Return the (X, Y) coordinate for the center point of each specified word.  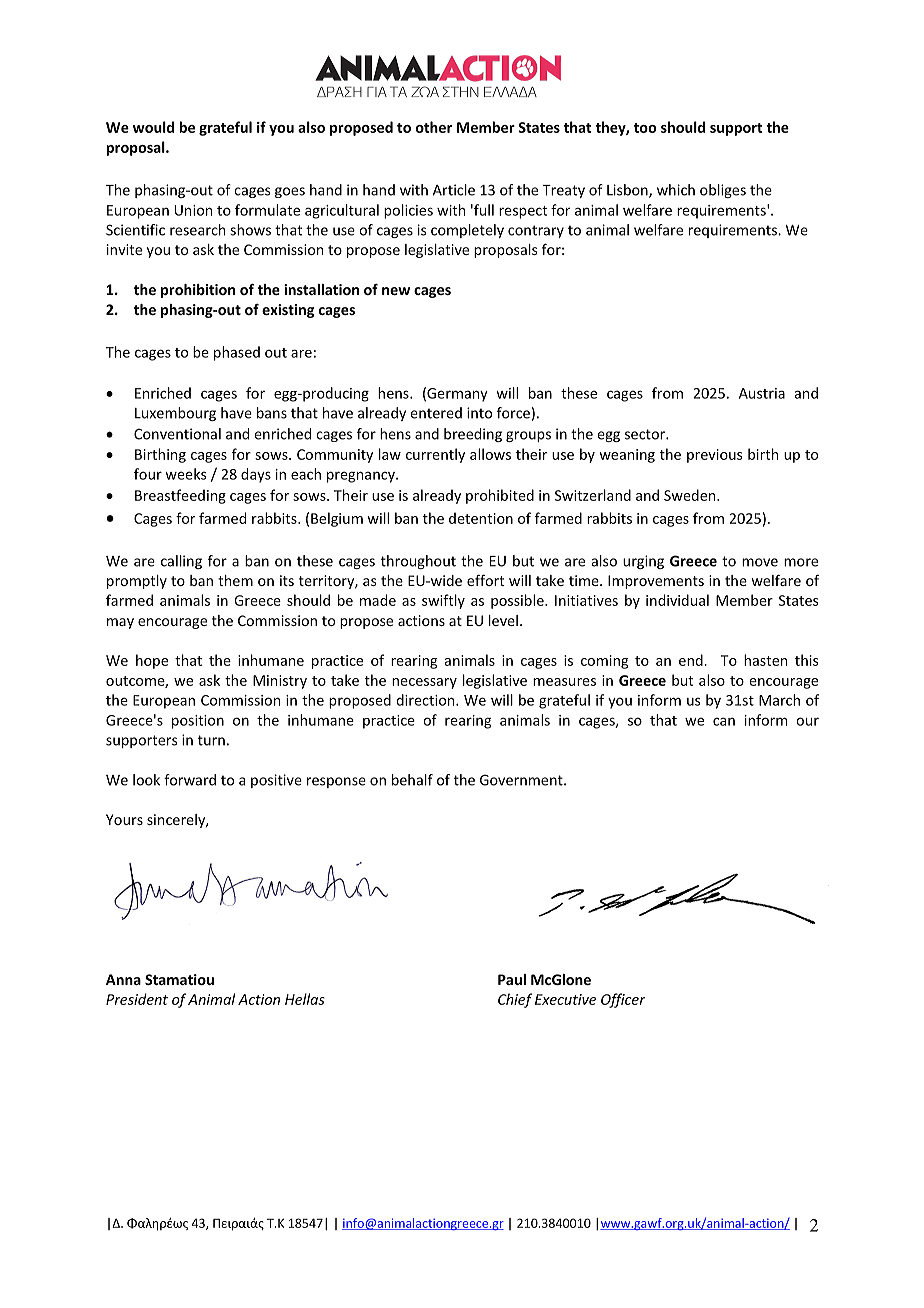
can (724, 721)
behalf (412, 780)
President (137, 999)
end (692, 660)
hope (152, 661)
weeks (186, 474)
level (503, 620)
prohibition (198, 291)
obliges (723, 191)
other (434, 127)
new (396, 291)
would (153, 127)
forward (190, 780)
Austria (762, 393)
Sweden (691, 495)
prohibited (500, 496)
